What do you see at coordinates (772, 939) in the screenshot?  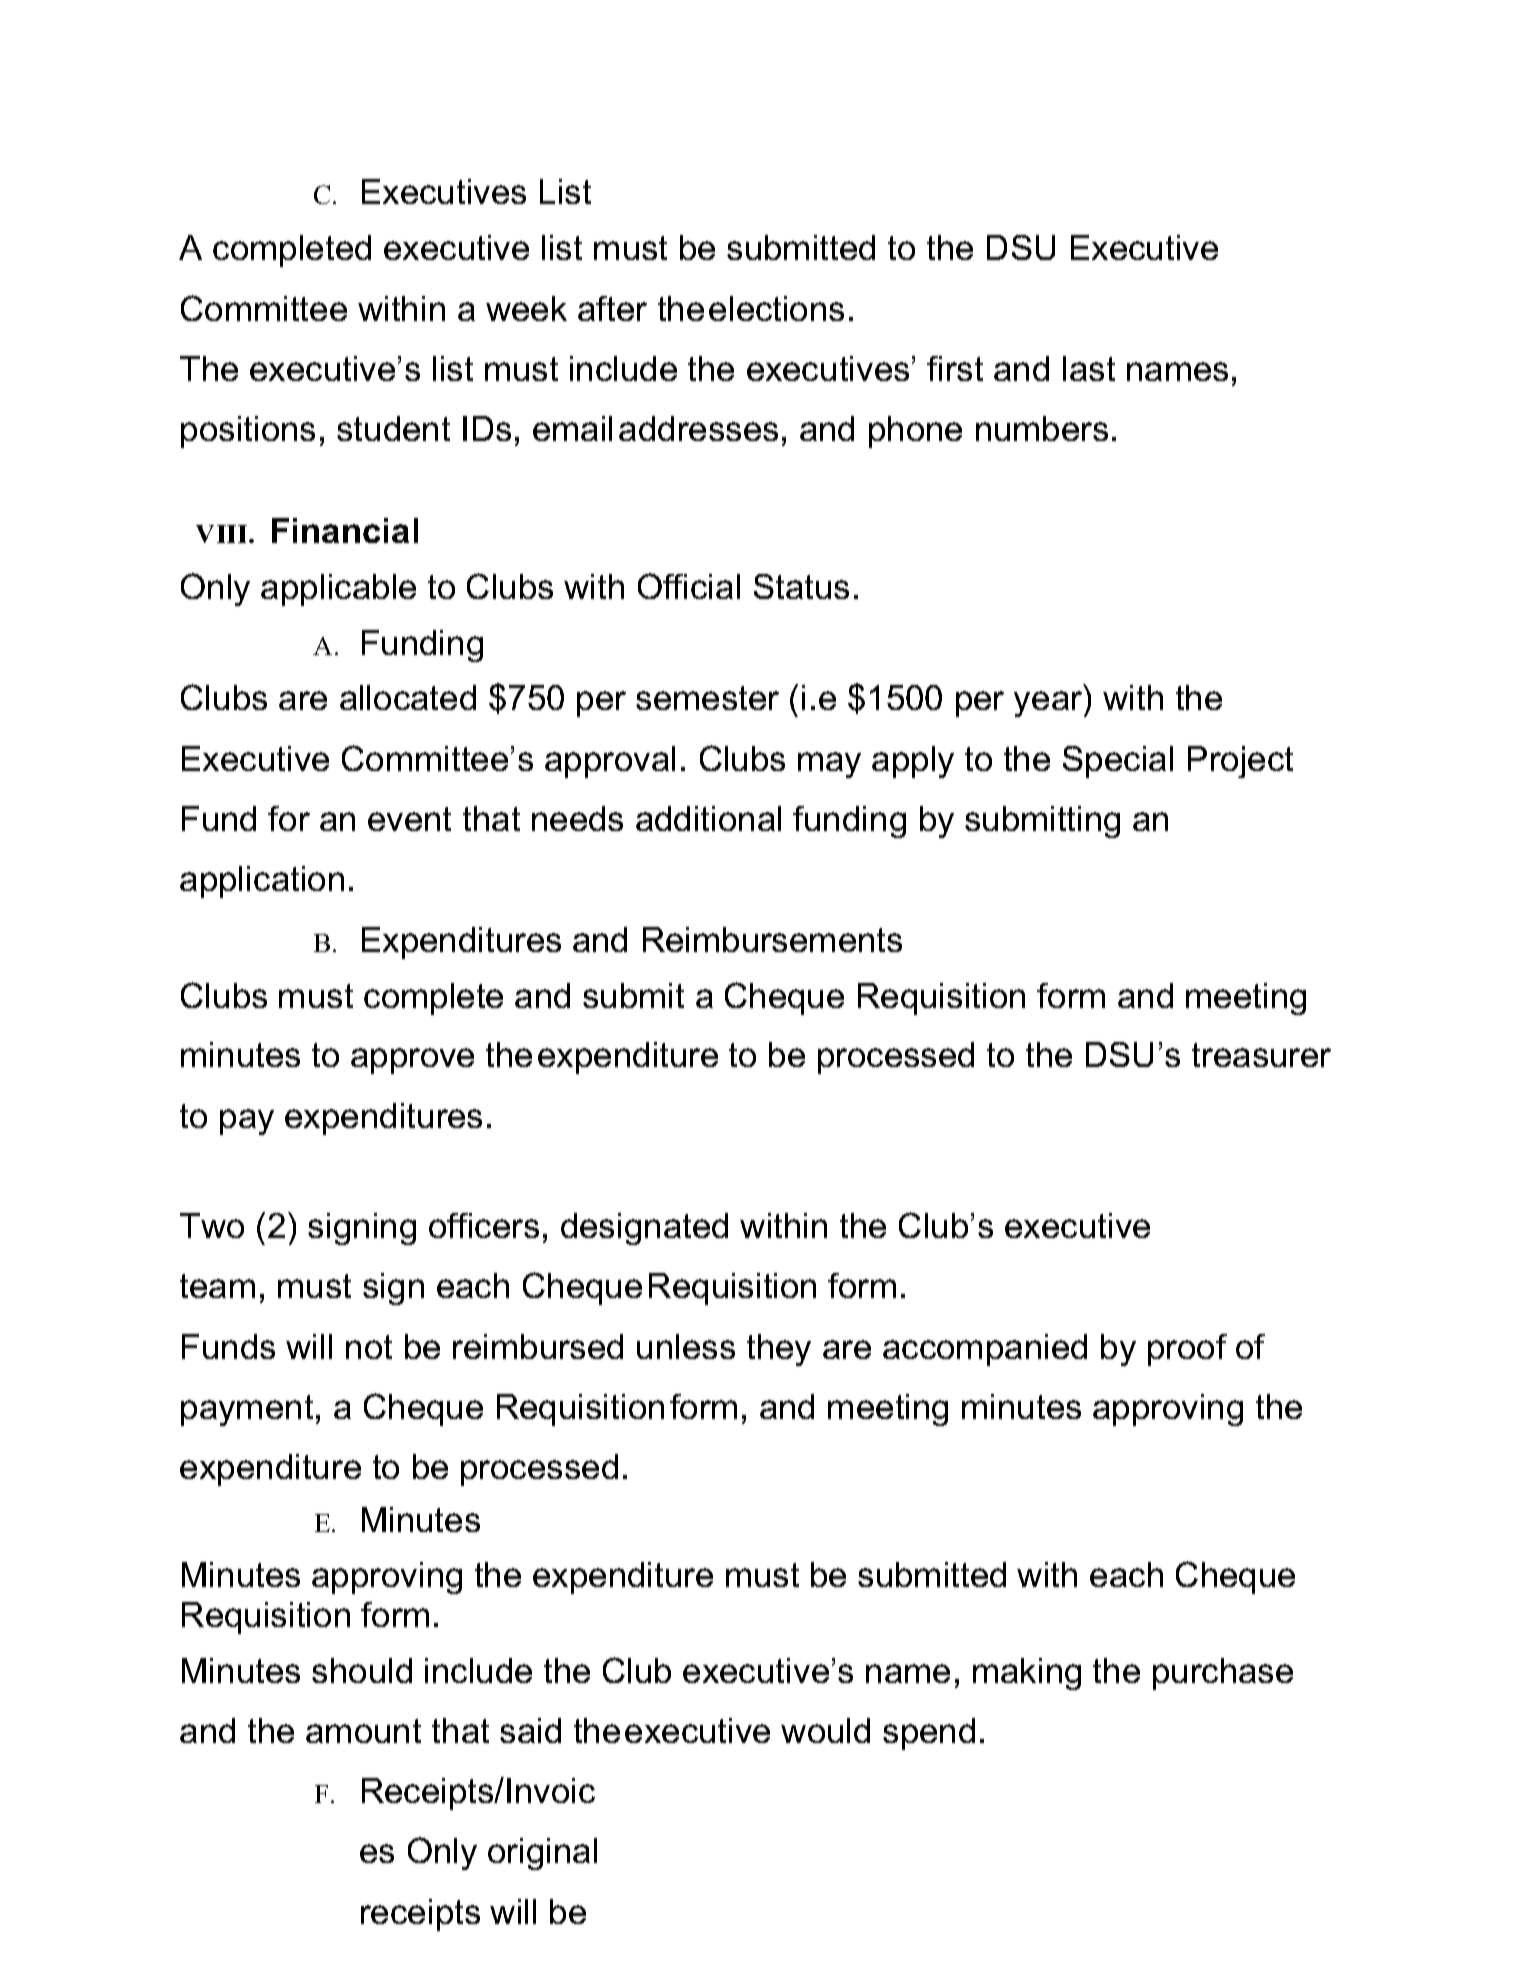 I see `Reimbursements` at bounding box center [772, 939].
